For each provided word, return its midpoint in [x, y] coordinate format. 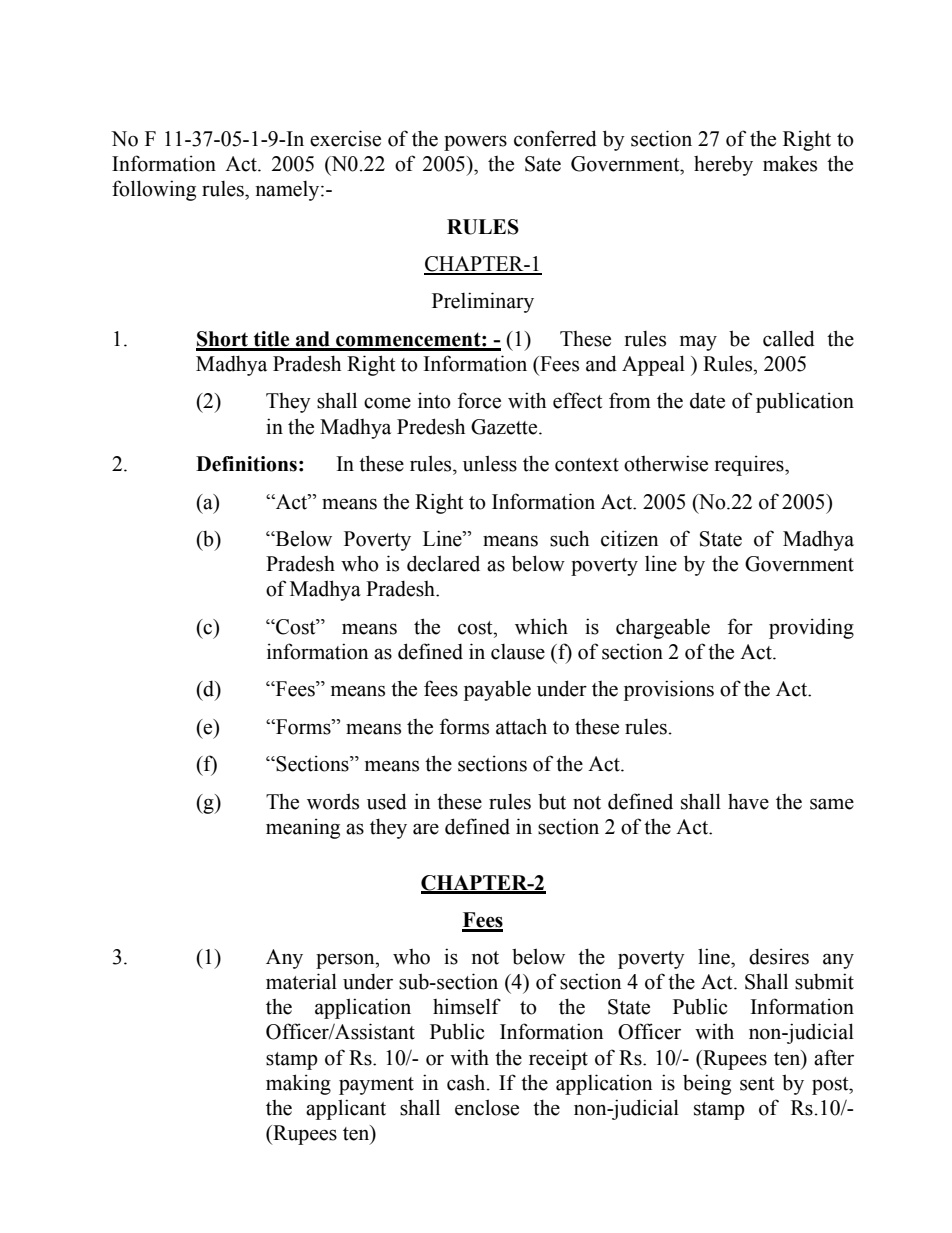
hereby [723, 165]
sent [757, 1084]
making [298, 1084]
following [154, 190]
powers [475, 143]
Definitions [246, 464]
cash [467, 1082]
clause [518, 652]
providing [811, 628]
